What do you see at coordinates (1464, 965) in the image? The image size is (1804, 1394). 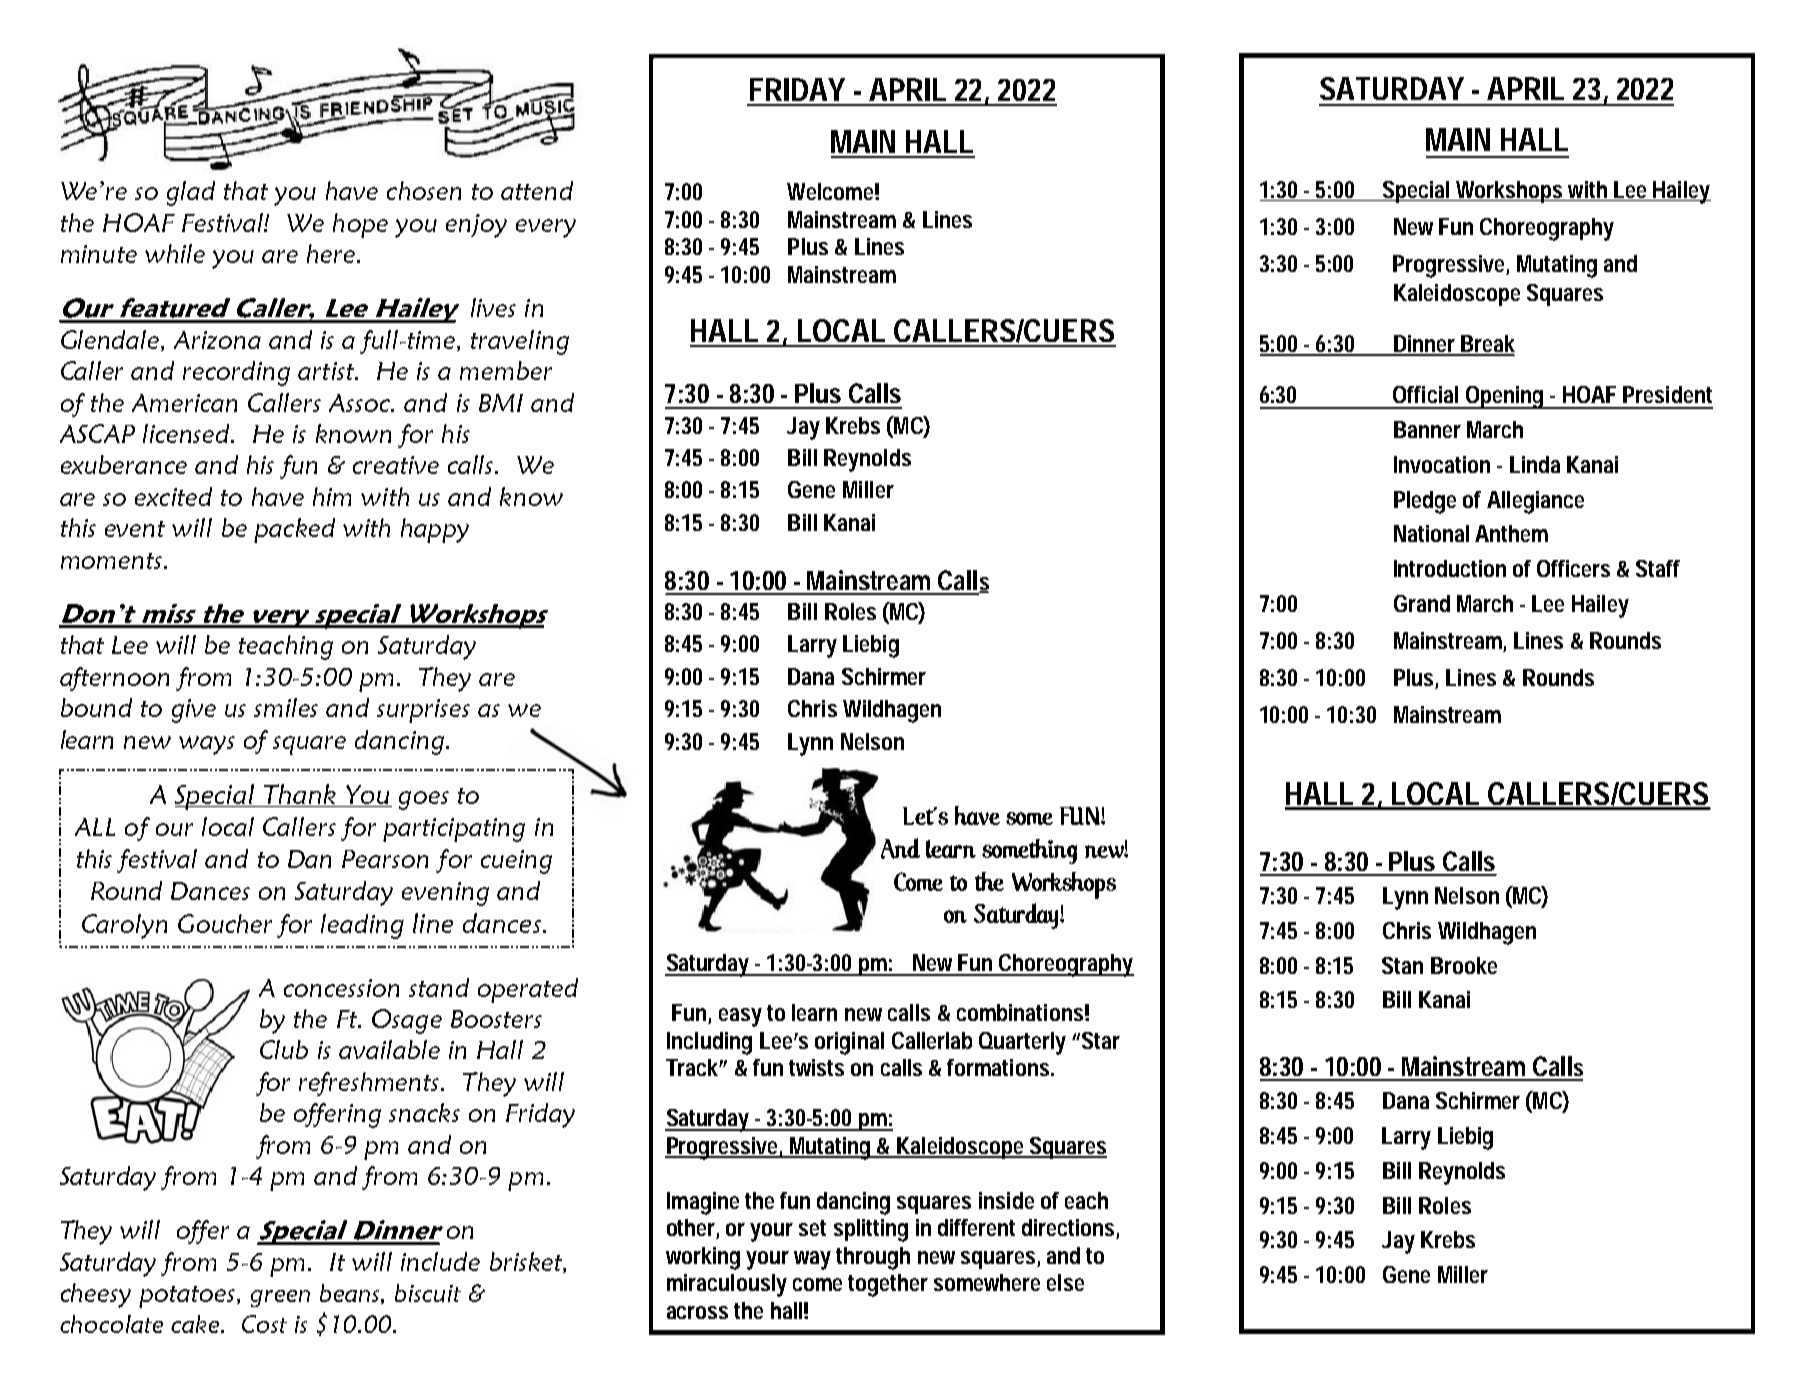 I see `Brooke` at bounding box center [1464, 965].
